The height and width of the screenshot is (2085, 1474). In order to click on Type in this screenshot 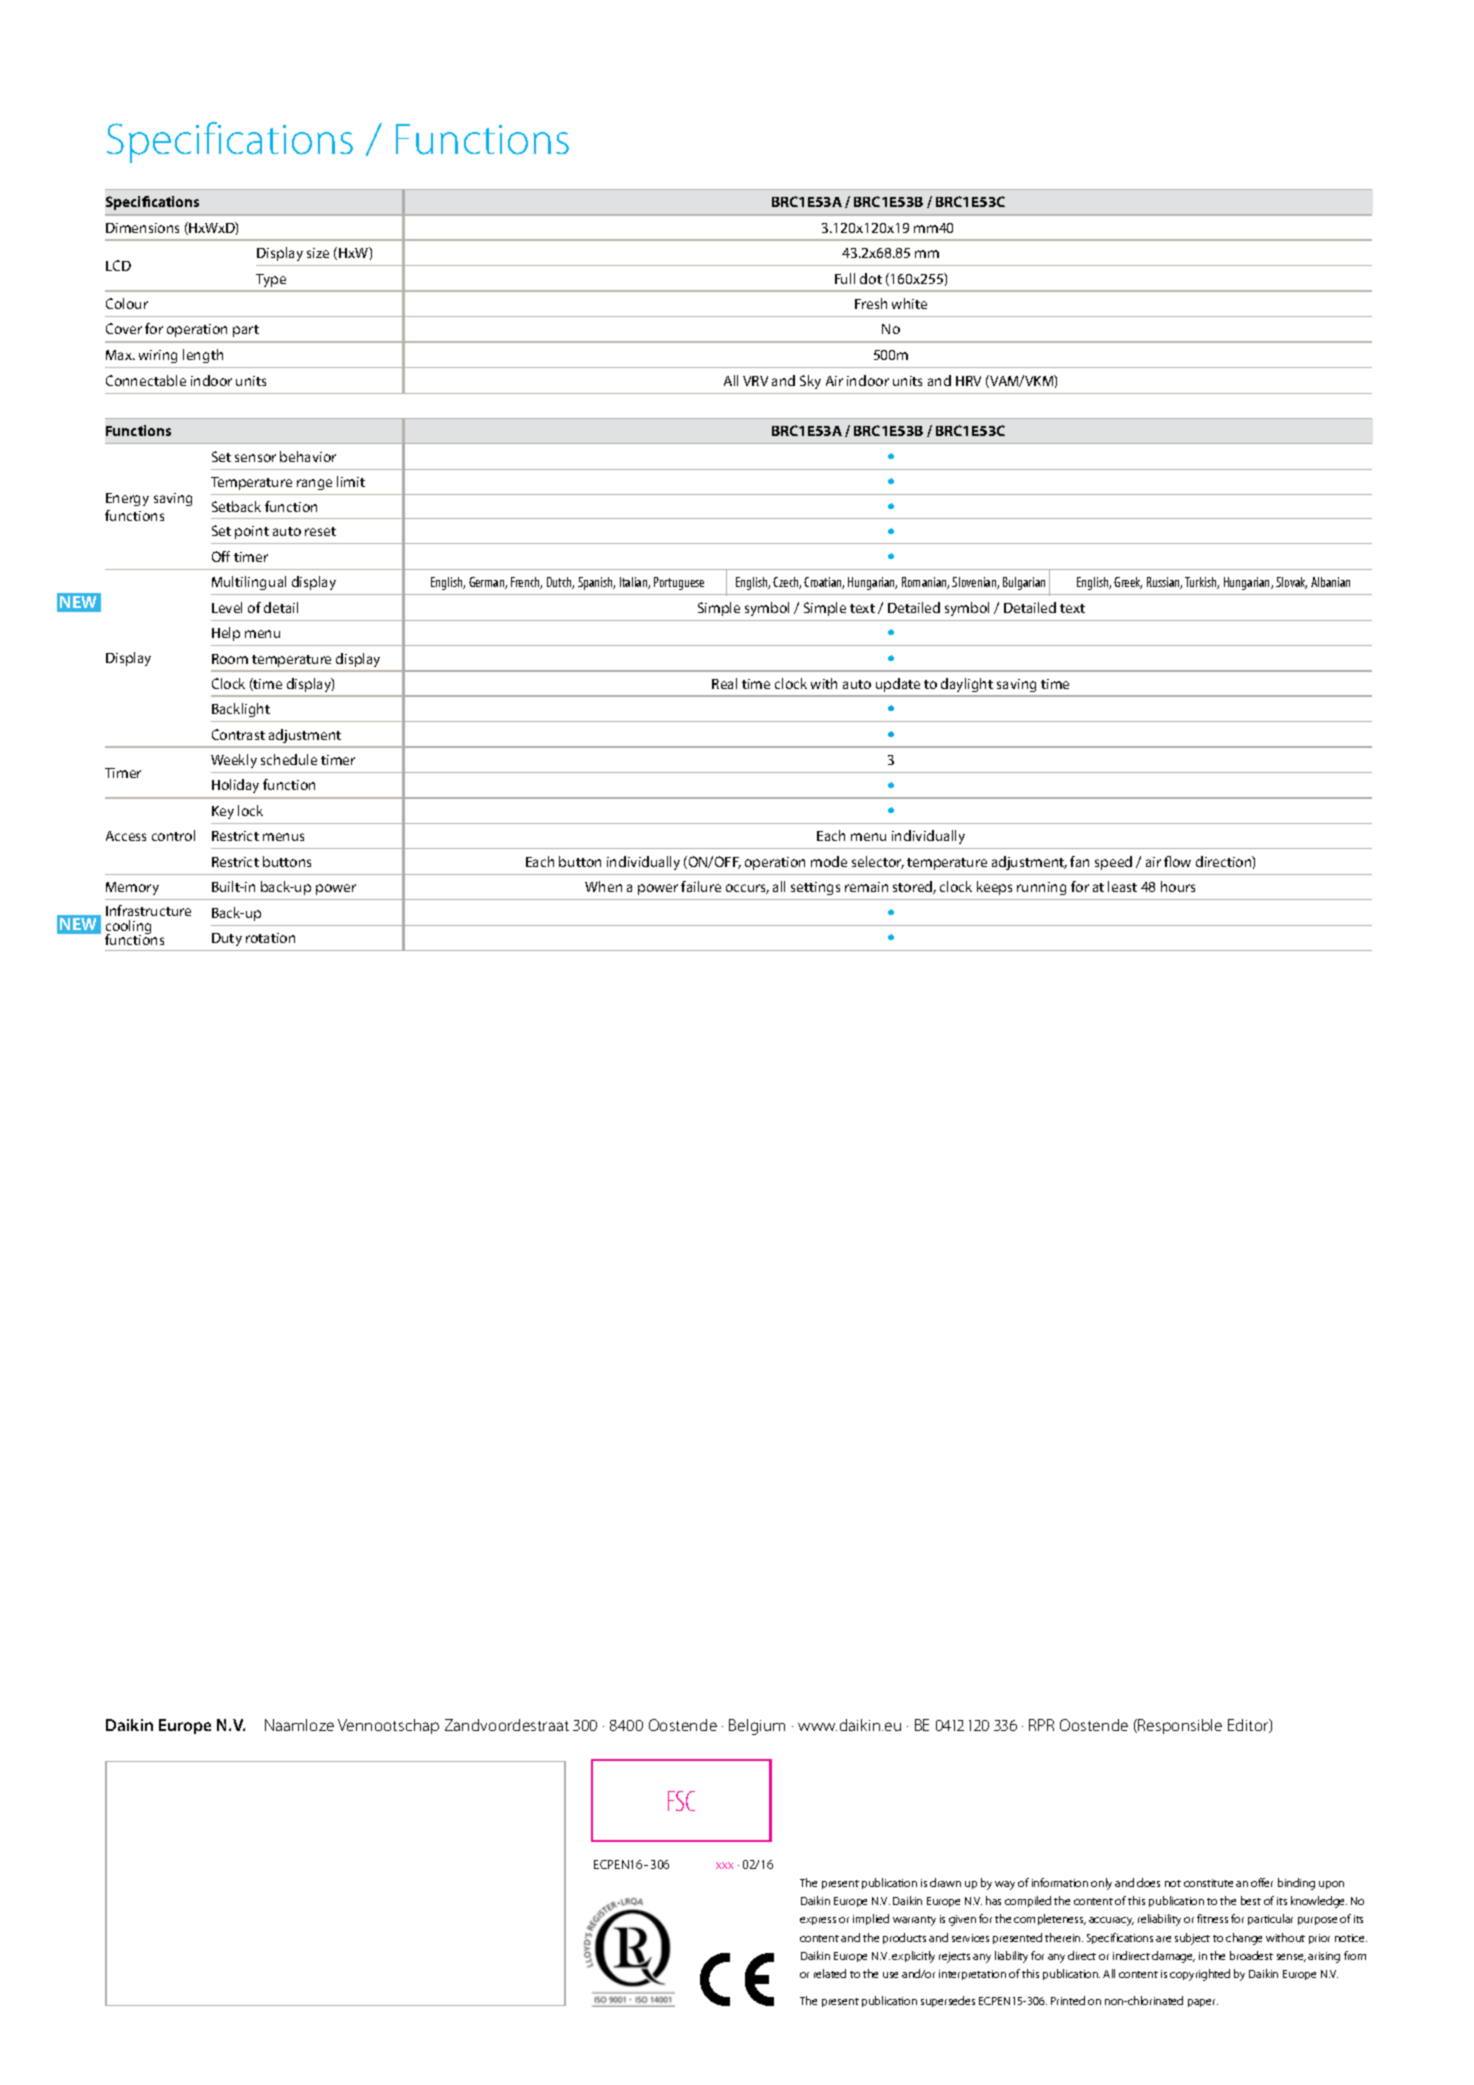, I will do `click(271, 280)`.
